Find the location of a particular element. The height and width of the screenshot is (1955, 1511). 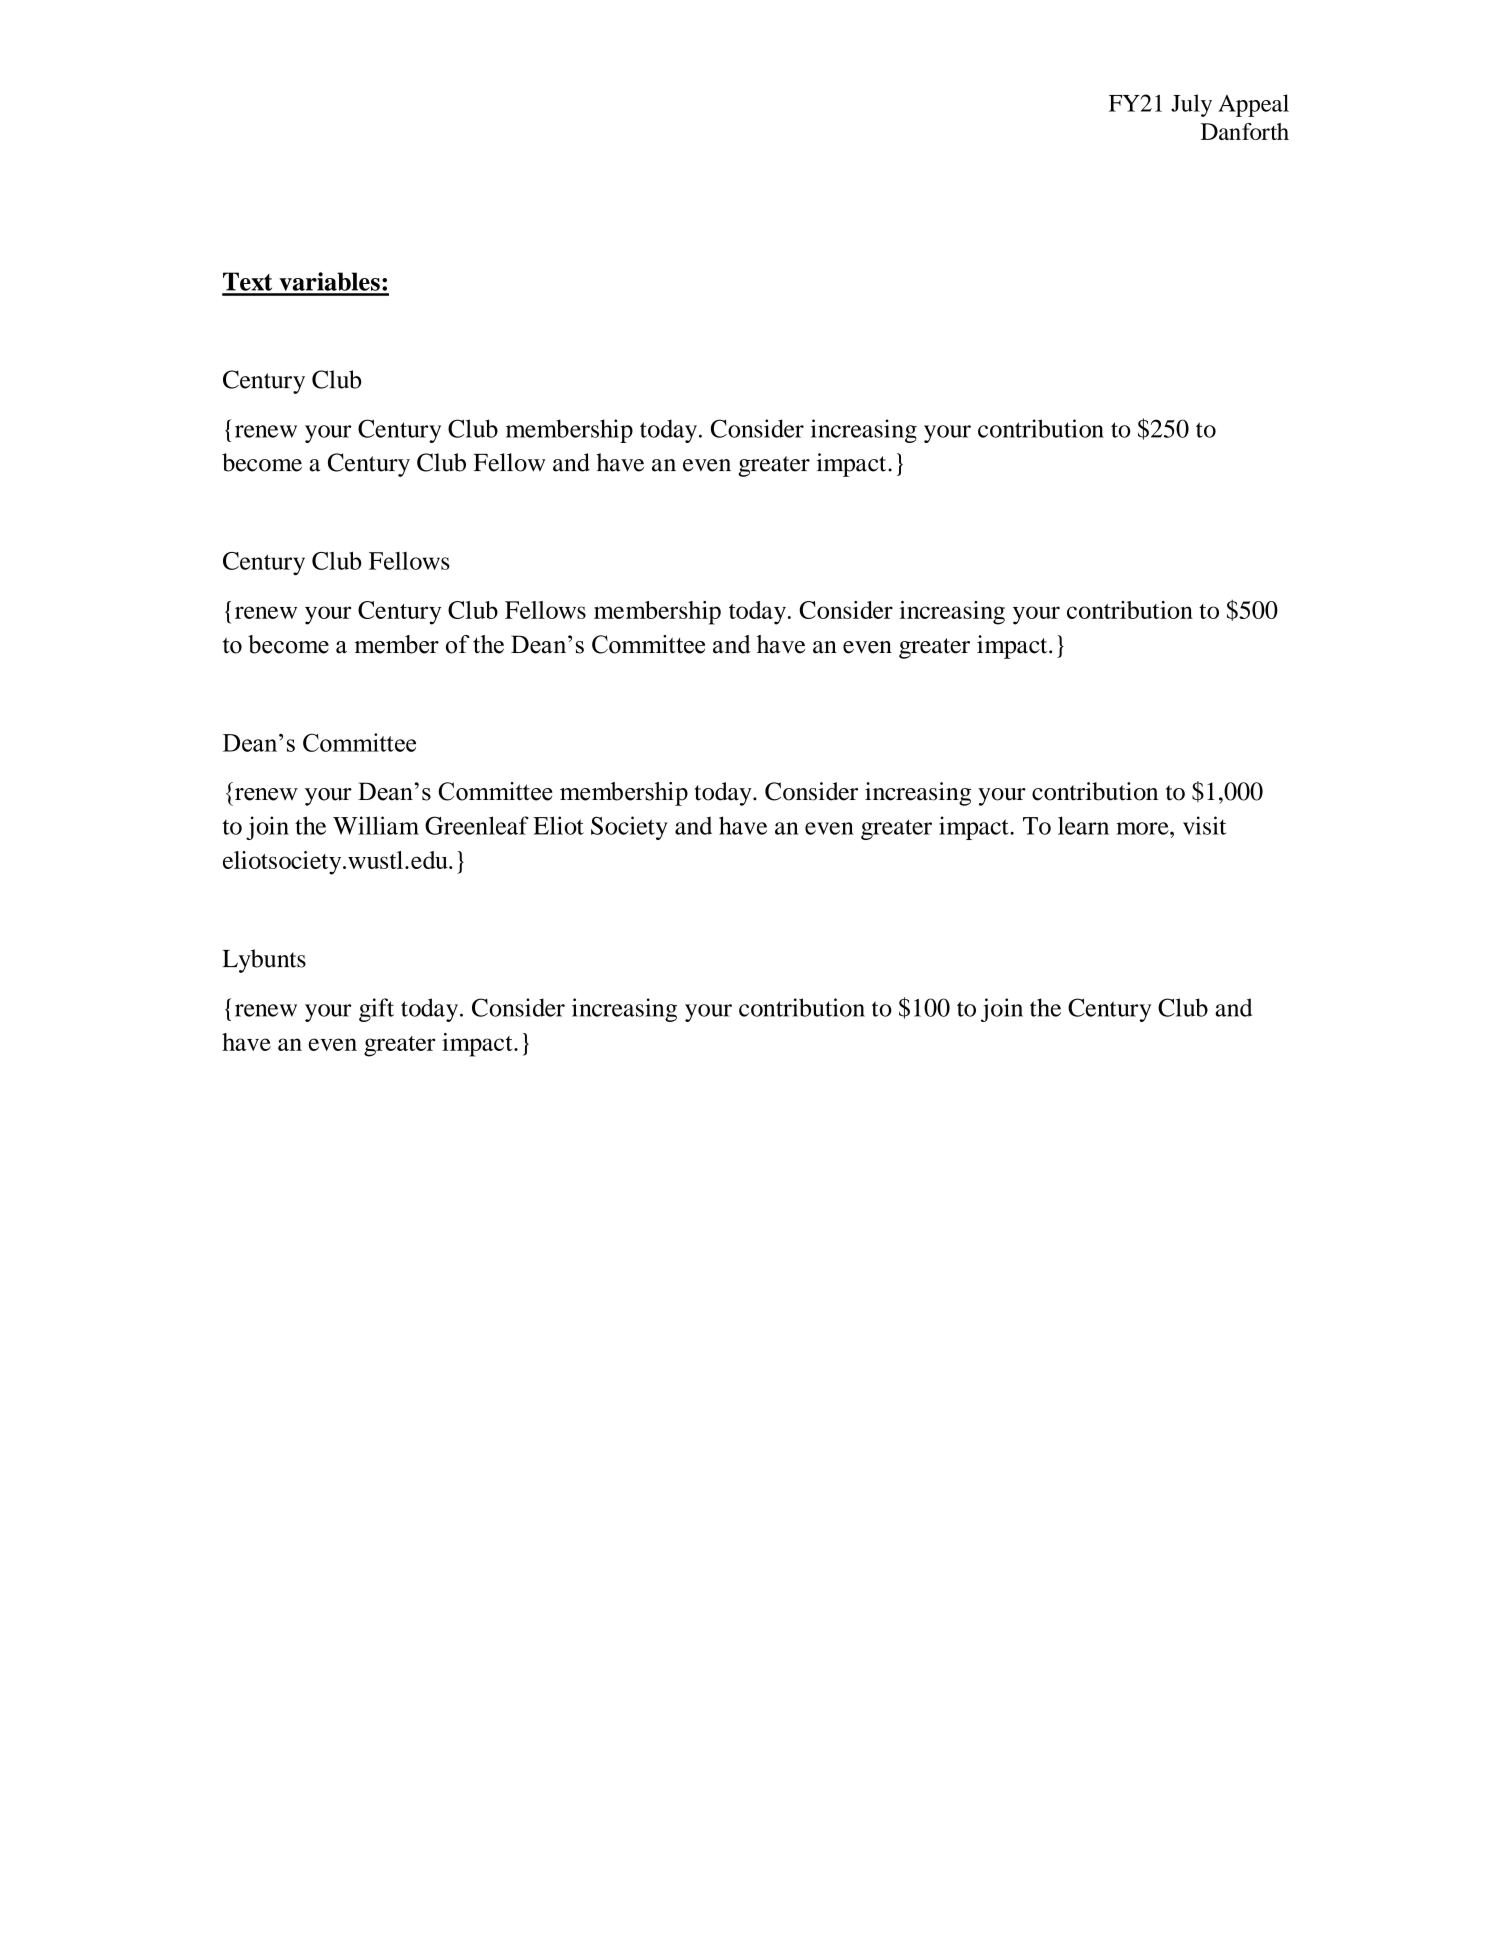

visit is located at coordinates (1204, 825).
